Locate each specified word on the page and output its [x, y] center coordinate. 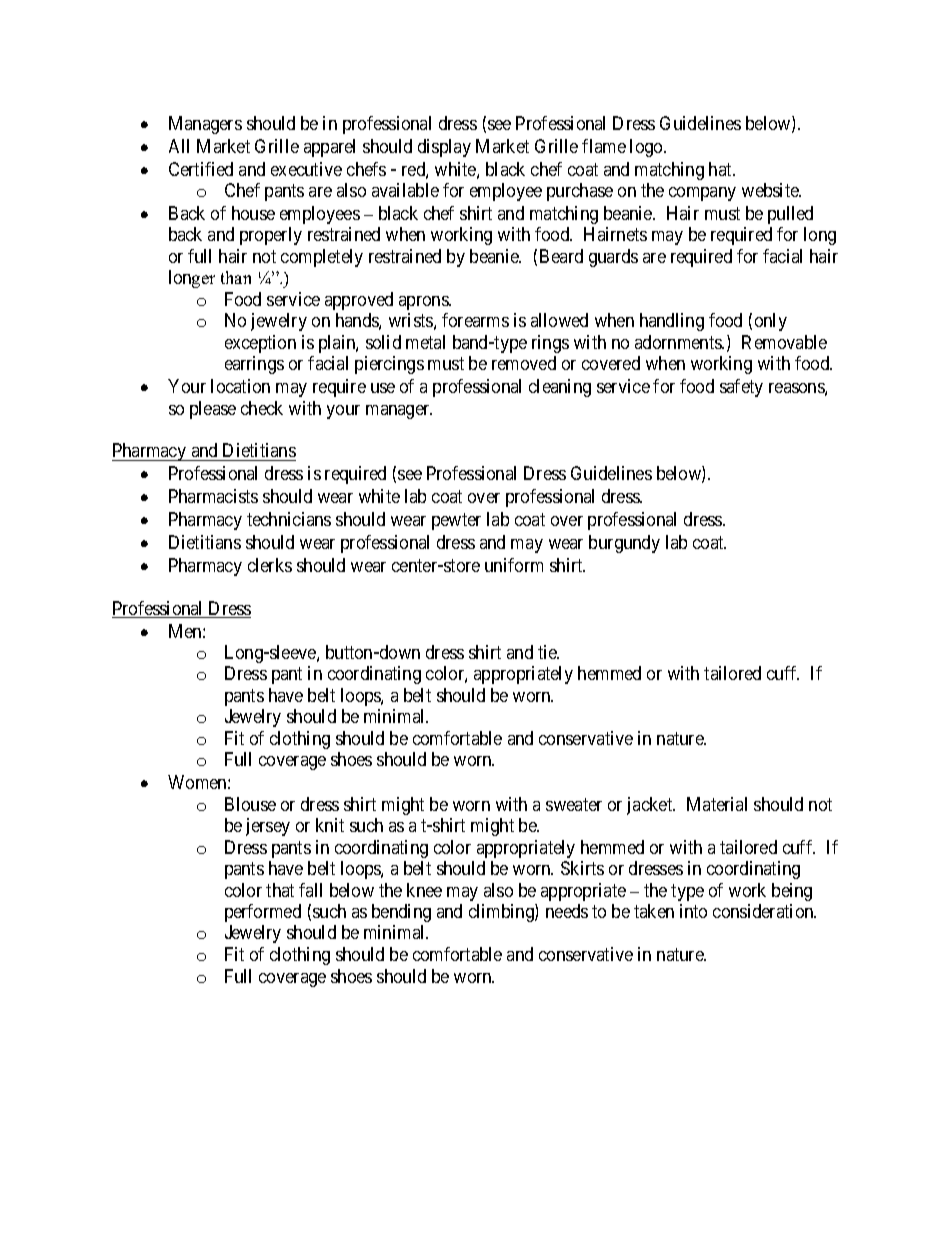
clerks [270, 565]
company [702, 194]
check [262, 408]
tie [548, 652]
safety [741, 388]
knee [424, 890]
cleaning [560, 388]
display [444, 148]
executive [306, 169]
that [280, 890]
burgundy [624, 544]
